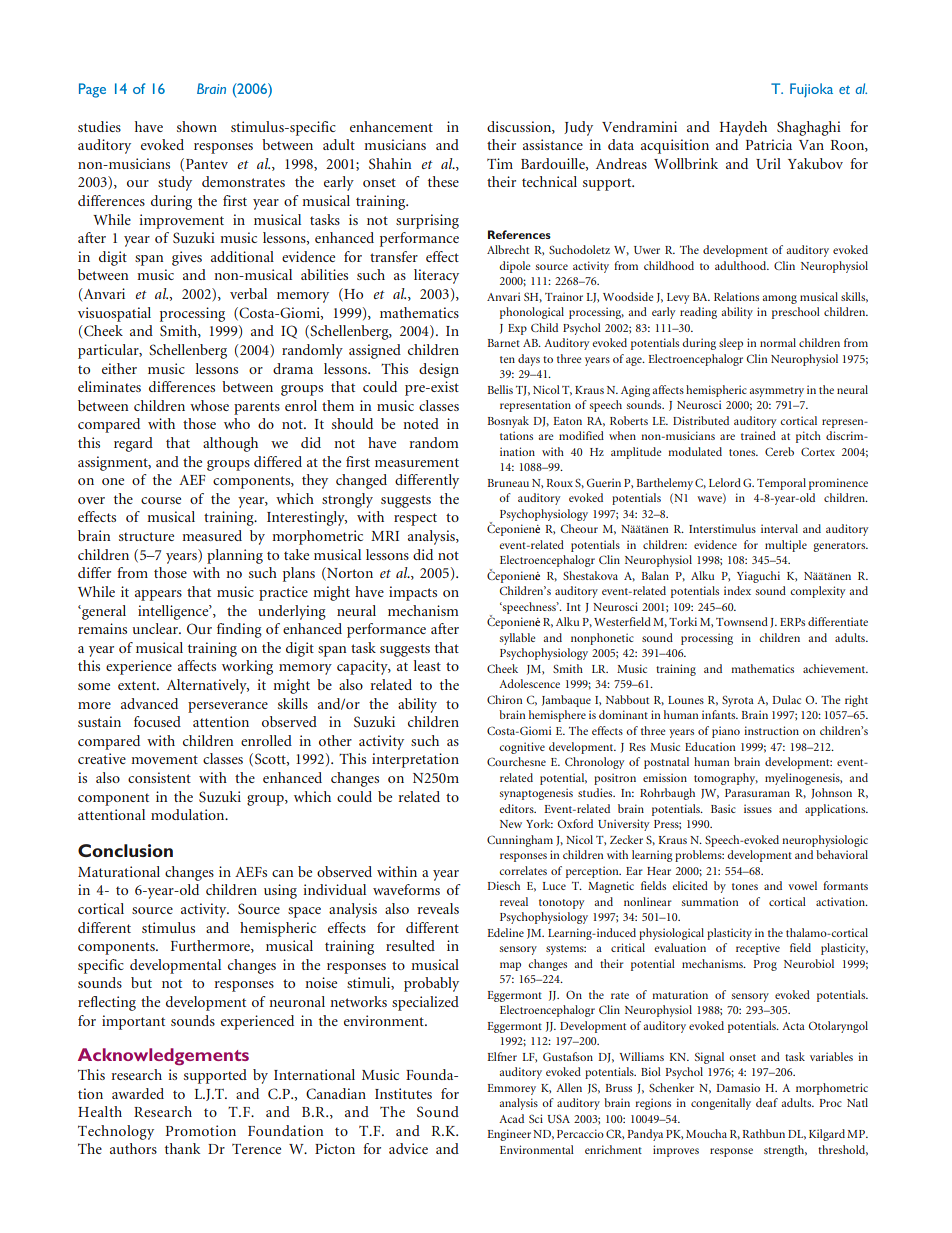  Describe the element at coordinates (125, 850) in the screenshot. I see `Conclusion` at that location.
